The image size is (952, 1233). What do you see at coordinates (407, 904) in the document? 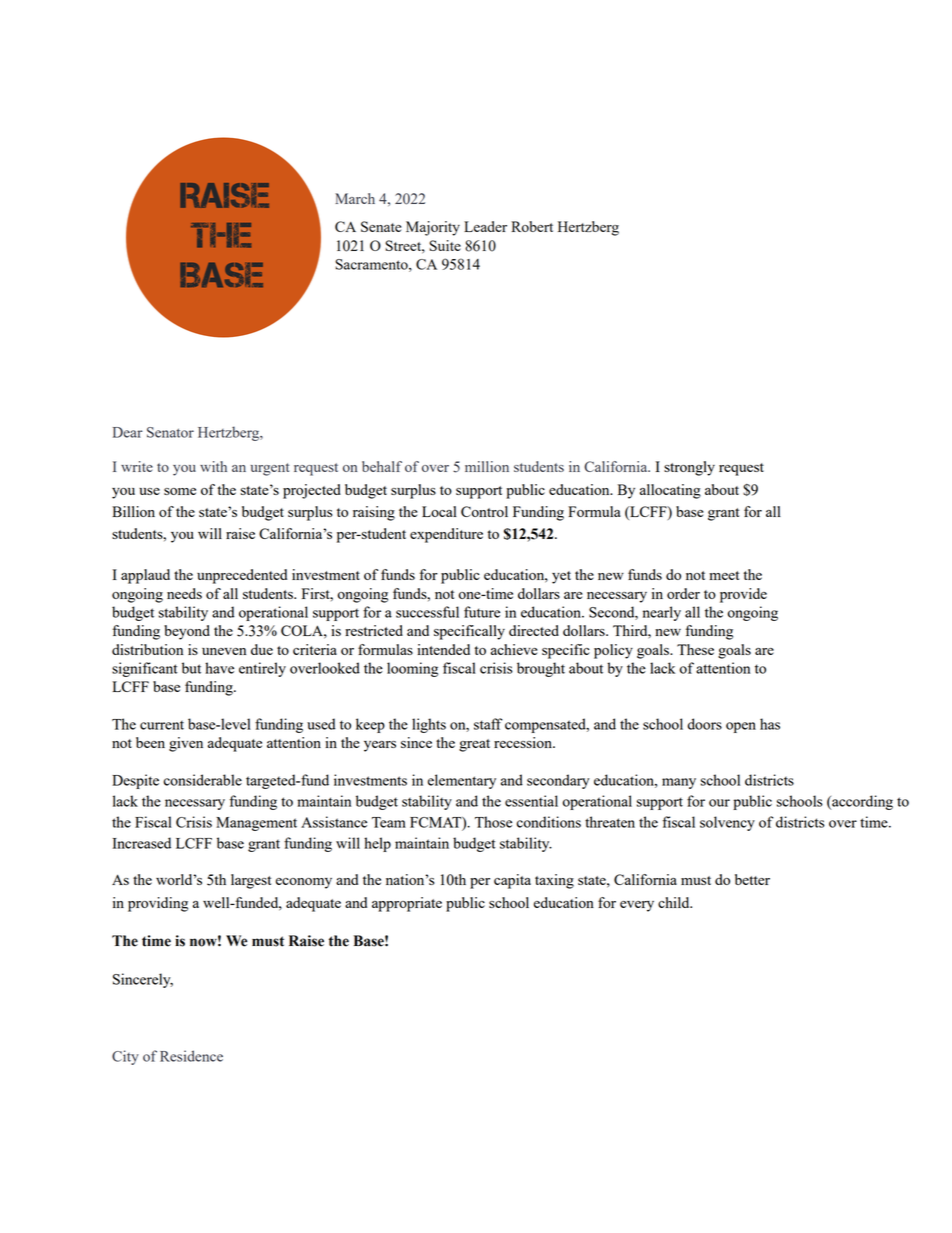
I see `appropriate` at bounding box center [407, 904].
